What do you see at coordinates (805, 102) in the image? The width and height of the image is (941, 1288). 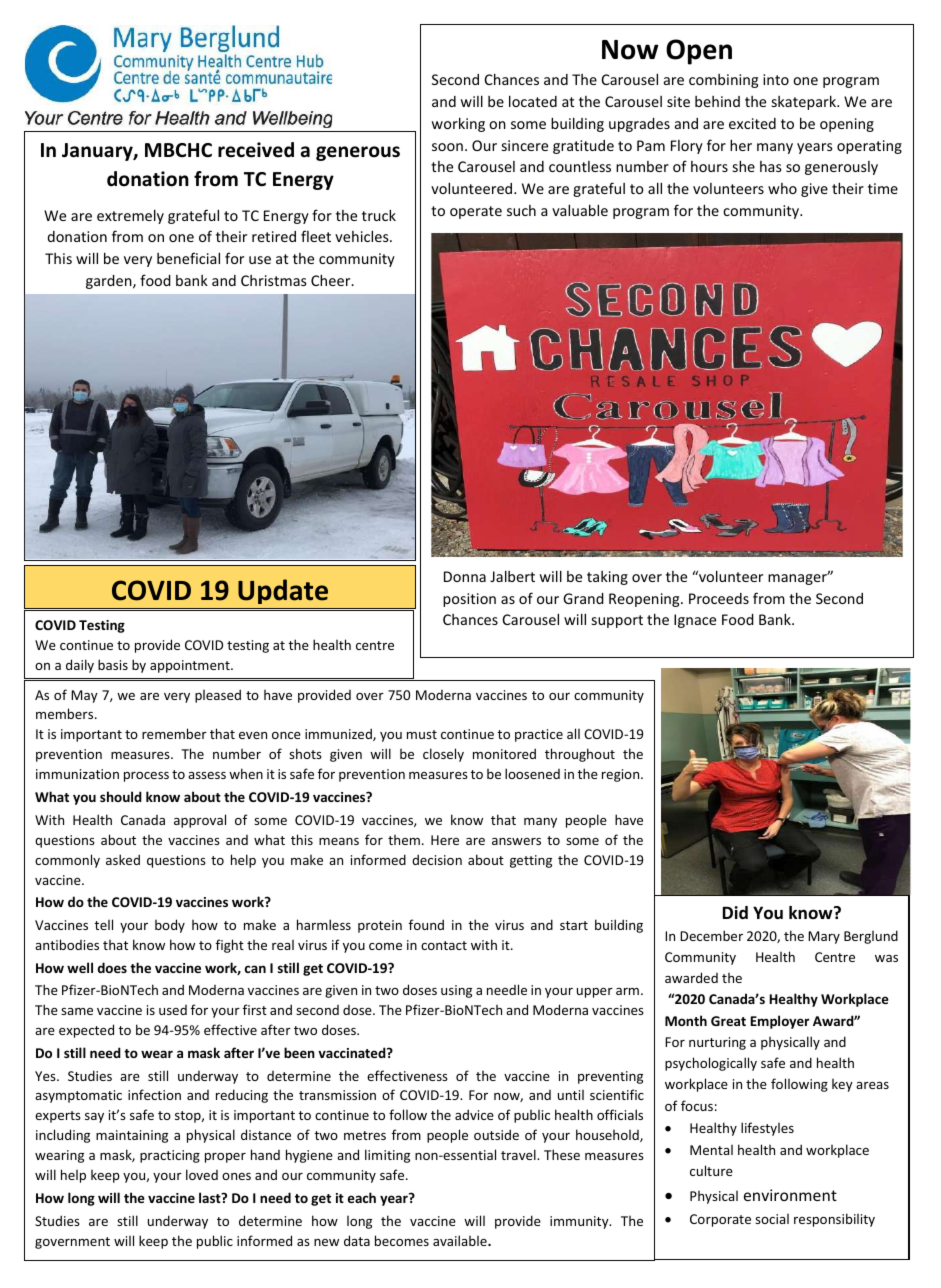 I see `skatepark` at bounding box center [805, 102].
